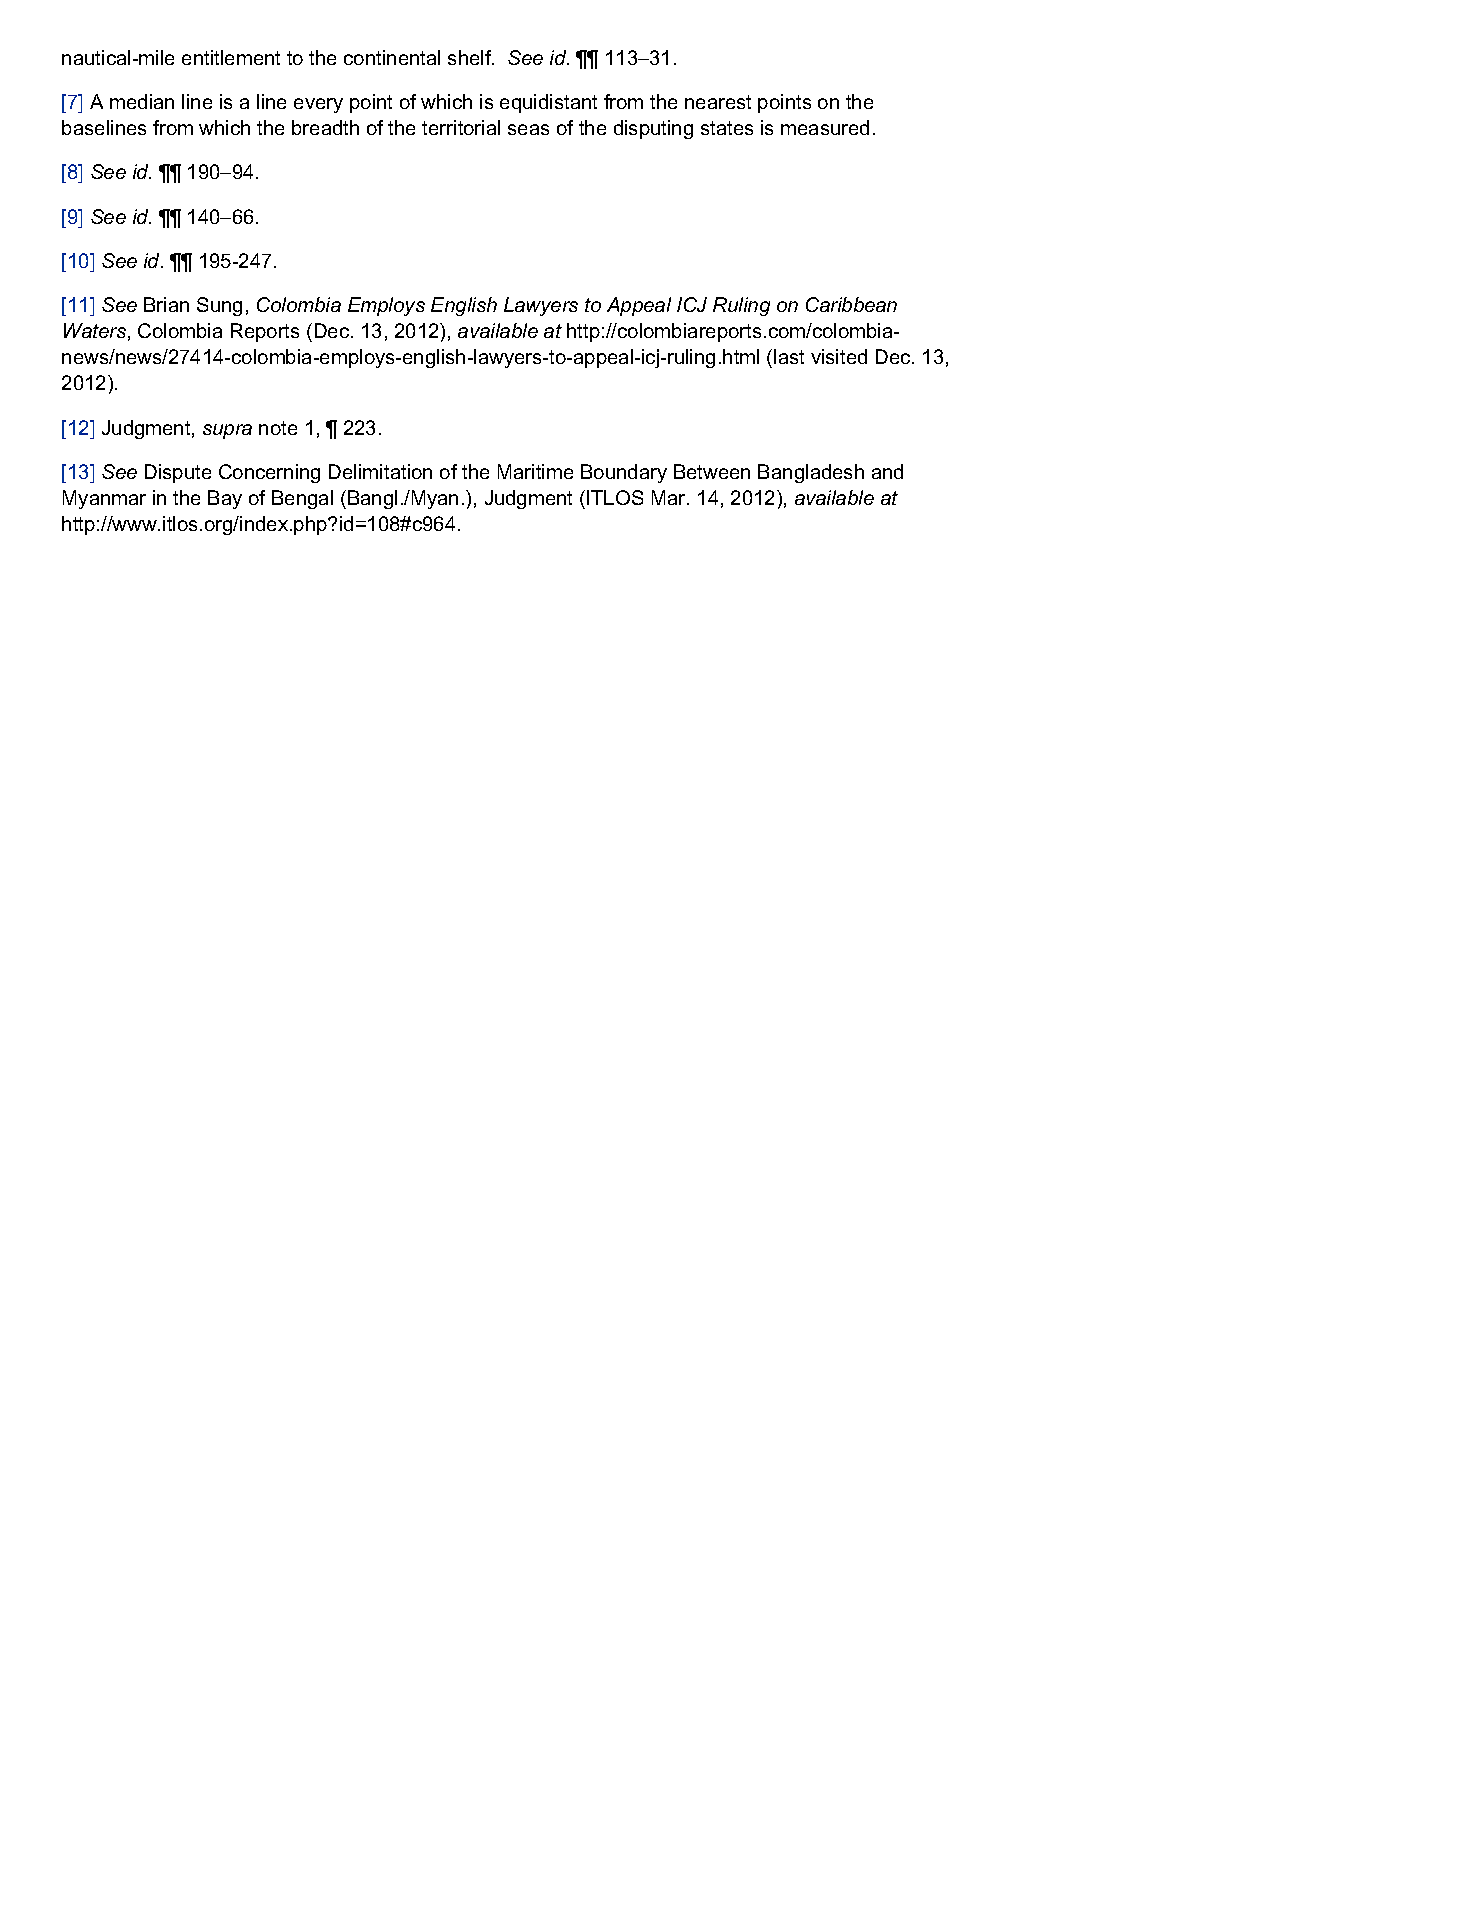 This screenshot has height=1908, width=1475. Describe the element at coordinates (718, 102) in the screenshot. I see `nearest` at that location.
